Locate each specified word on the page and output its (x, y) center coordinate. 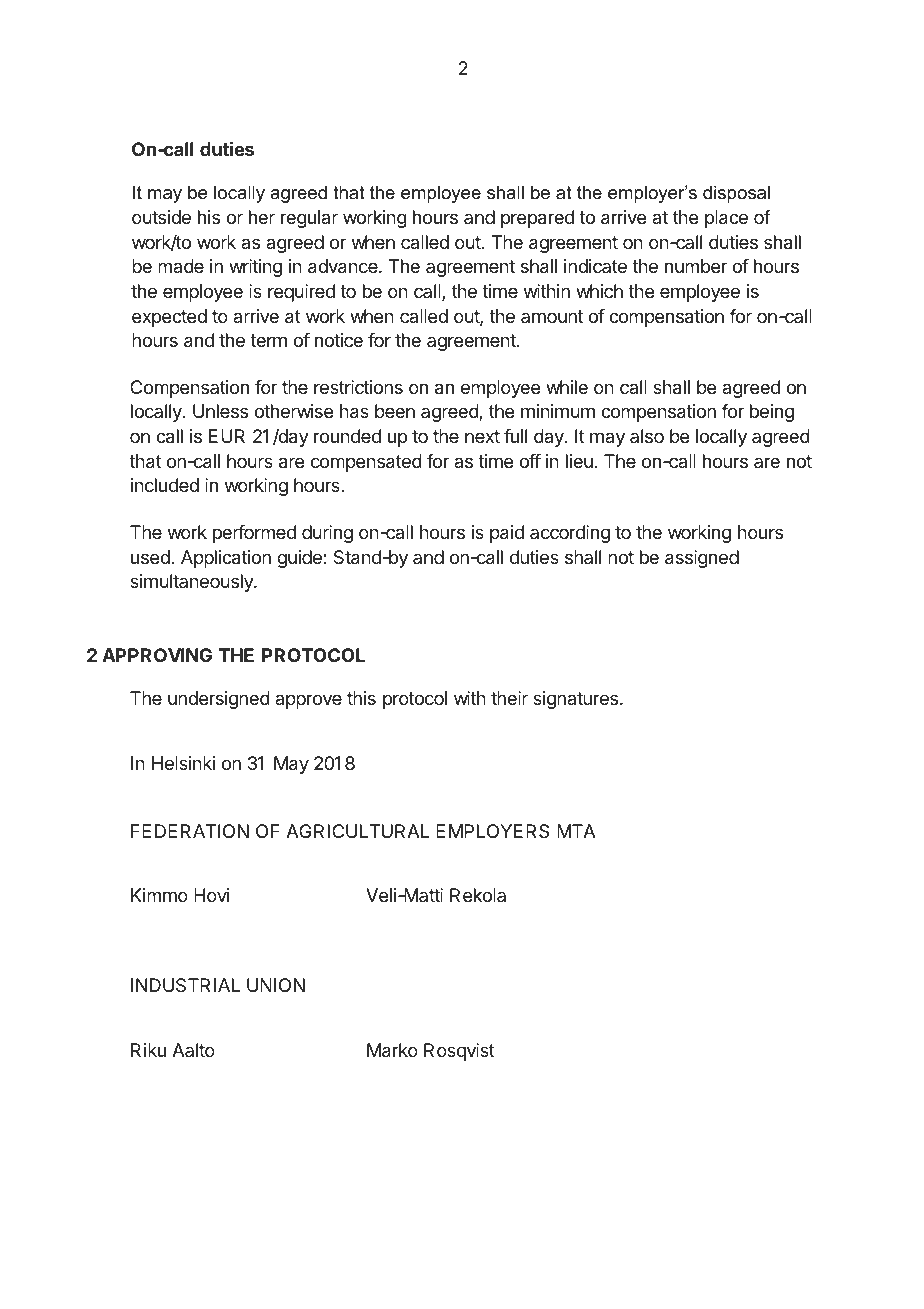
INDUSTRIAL (185, 985)
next (482, 436)
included (165, 485)
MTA (576, 831)
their (509, 698)
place (726, 219)
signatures (577, 700)
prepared (537, 219)
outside (161, 217)
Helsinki (183, 763)
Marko (392, 1050)
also (647, 436)
